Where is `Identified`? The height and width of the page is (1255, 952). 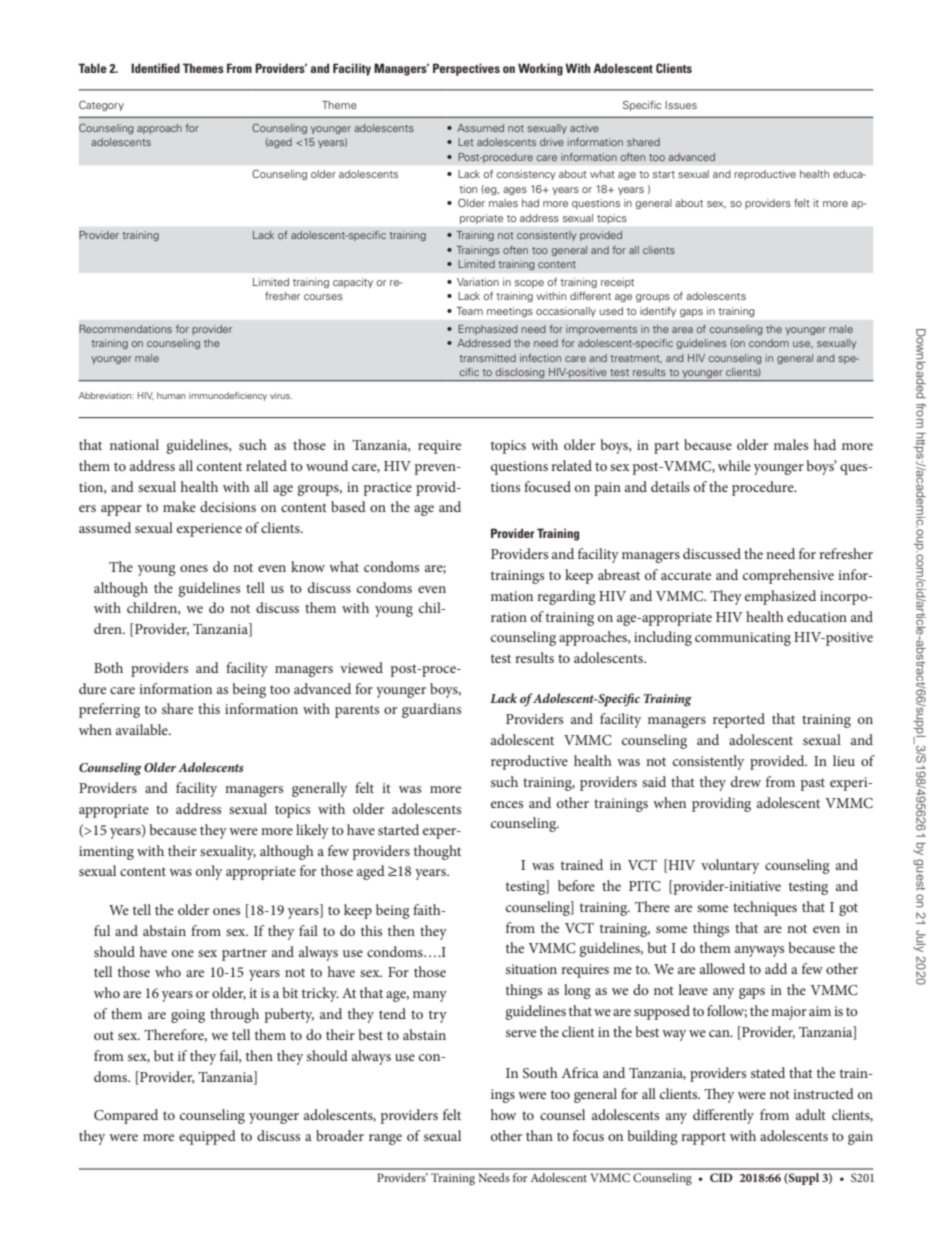 Identified is located at coordinates (155, 68).
